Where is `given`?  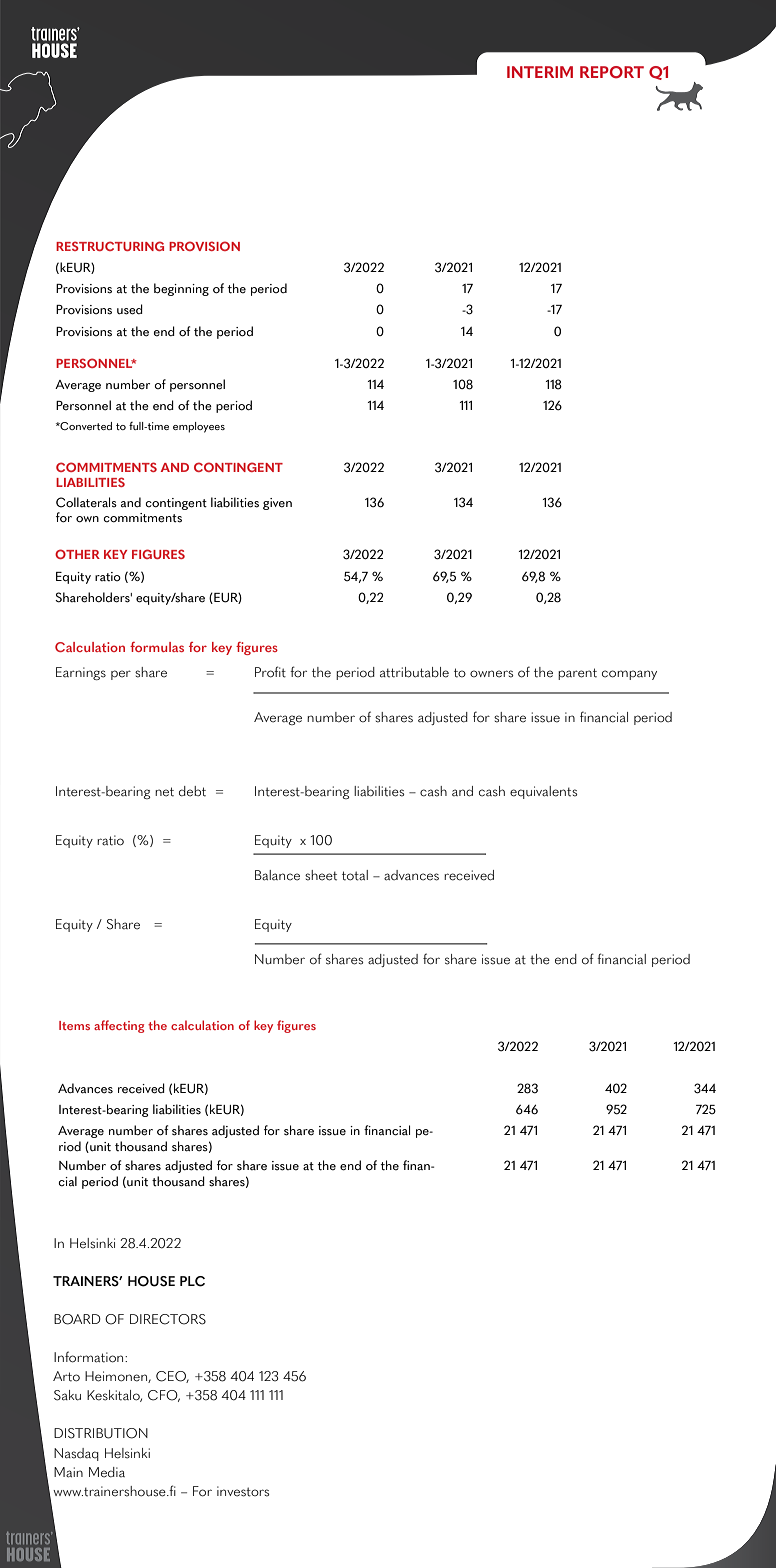
given is located at coordinates (277, 504).
